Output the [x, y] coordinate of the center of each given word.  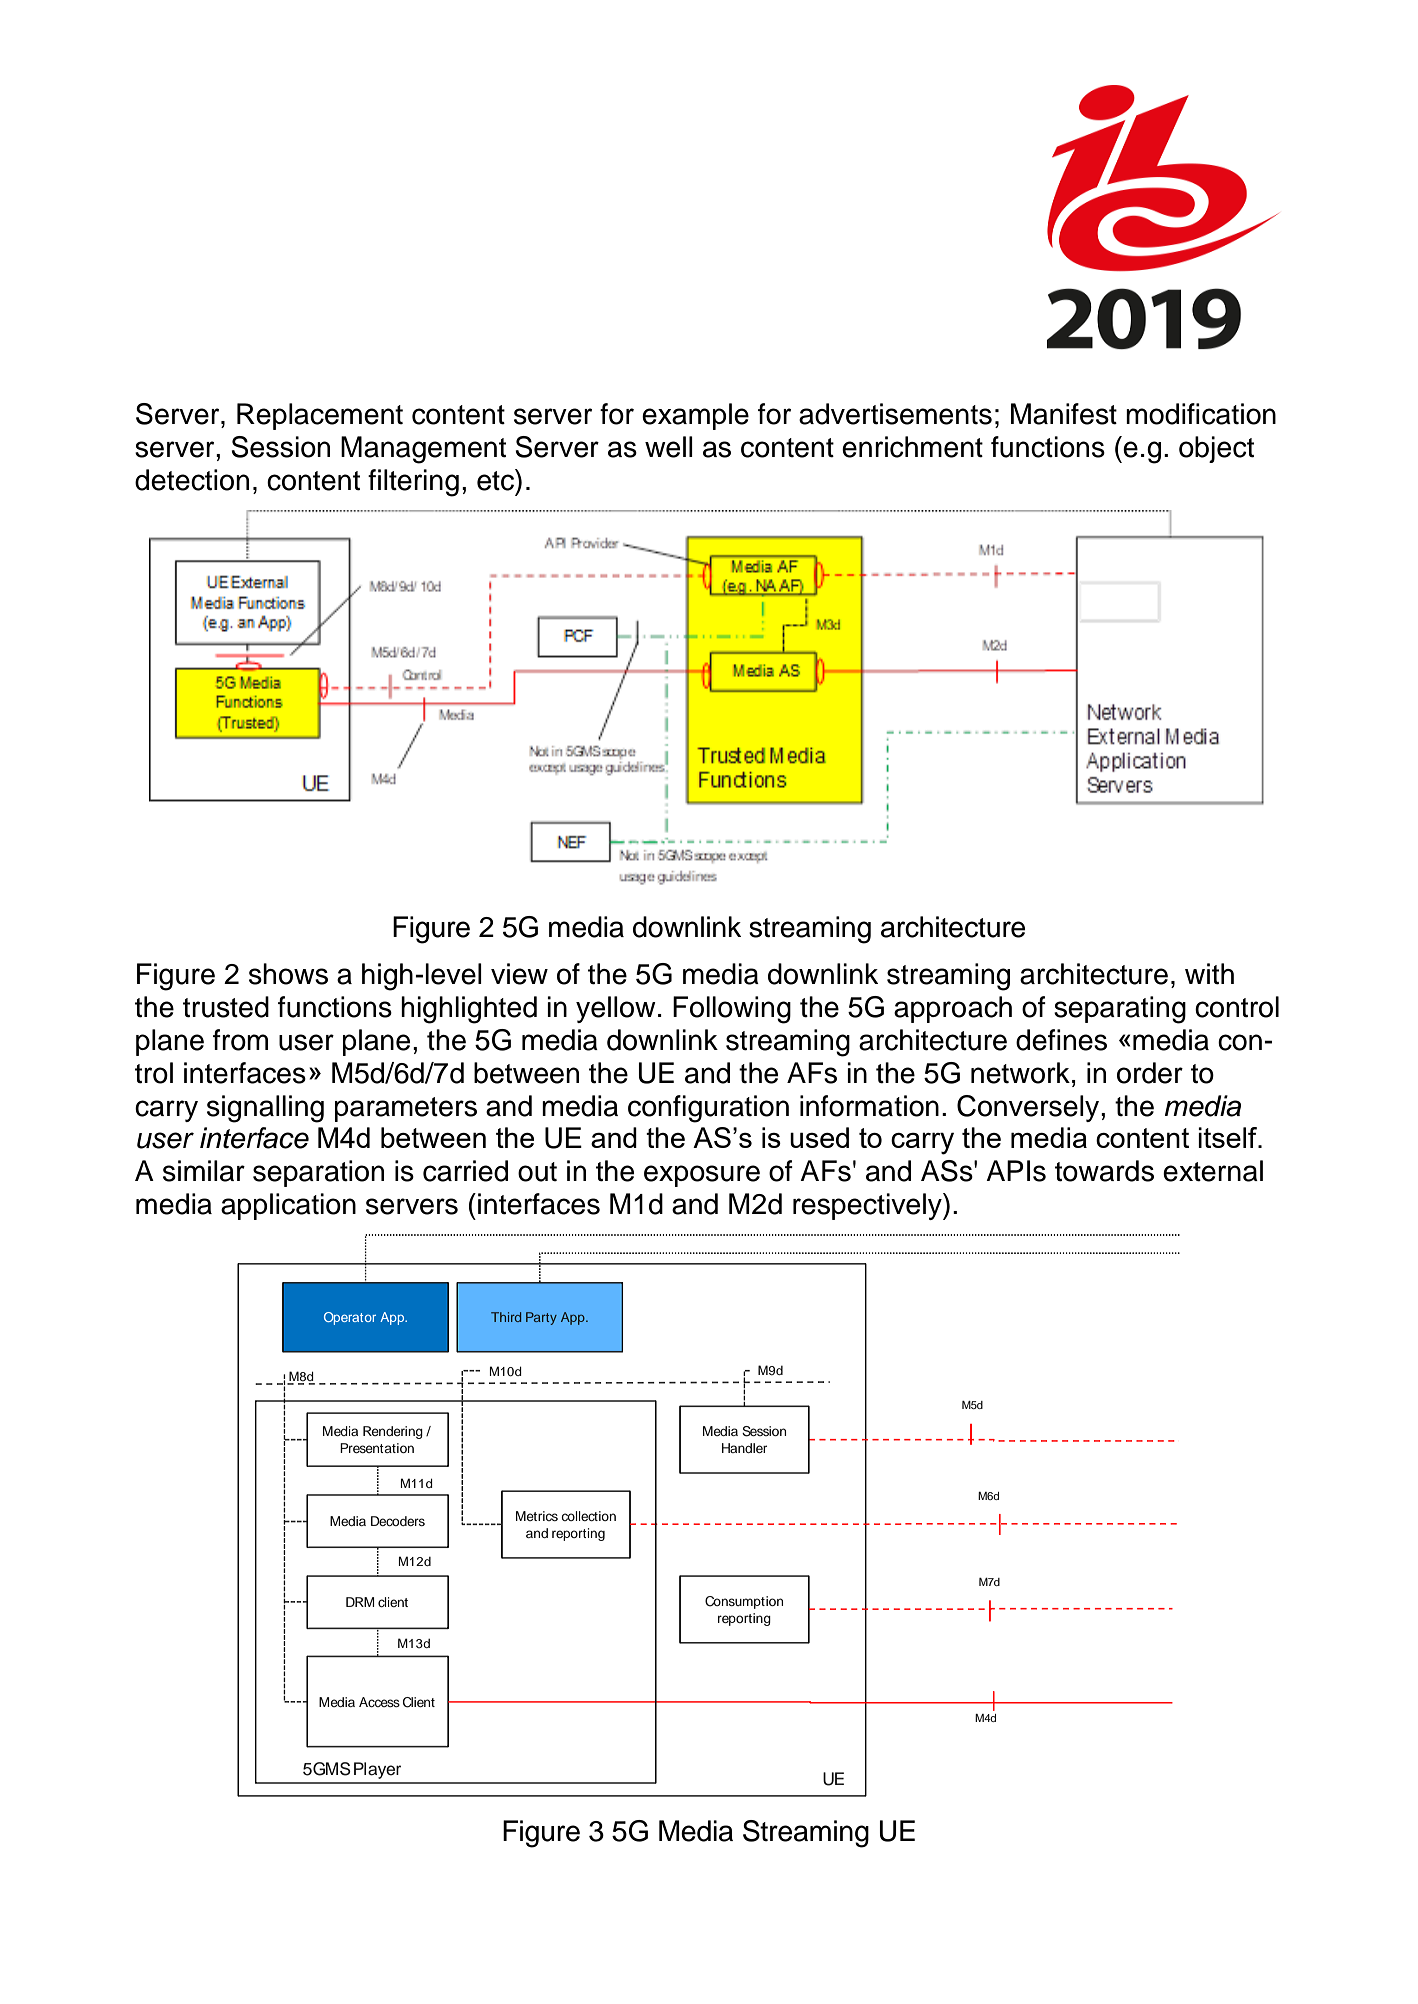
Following [732, 1010]
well [669, 447]
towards [1104, 1171]
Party [541, 1318]
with [1209, 974]
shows [288, 974]
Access [379, 1702]
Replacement [320, 416]
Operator [350, 1318]
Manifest [1064, 414]
